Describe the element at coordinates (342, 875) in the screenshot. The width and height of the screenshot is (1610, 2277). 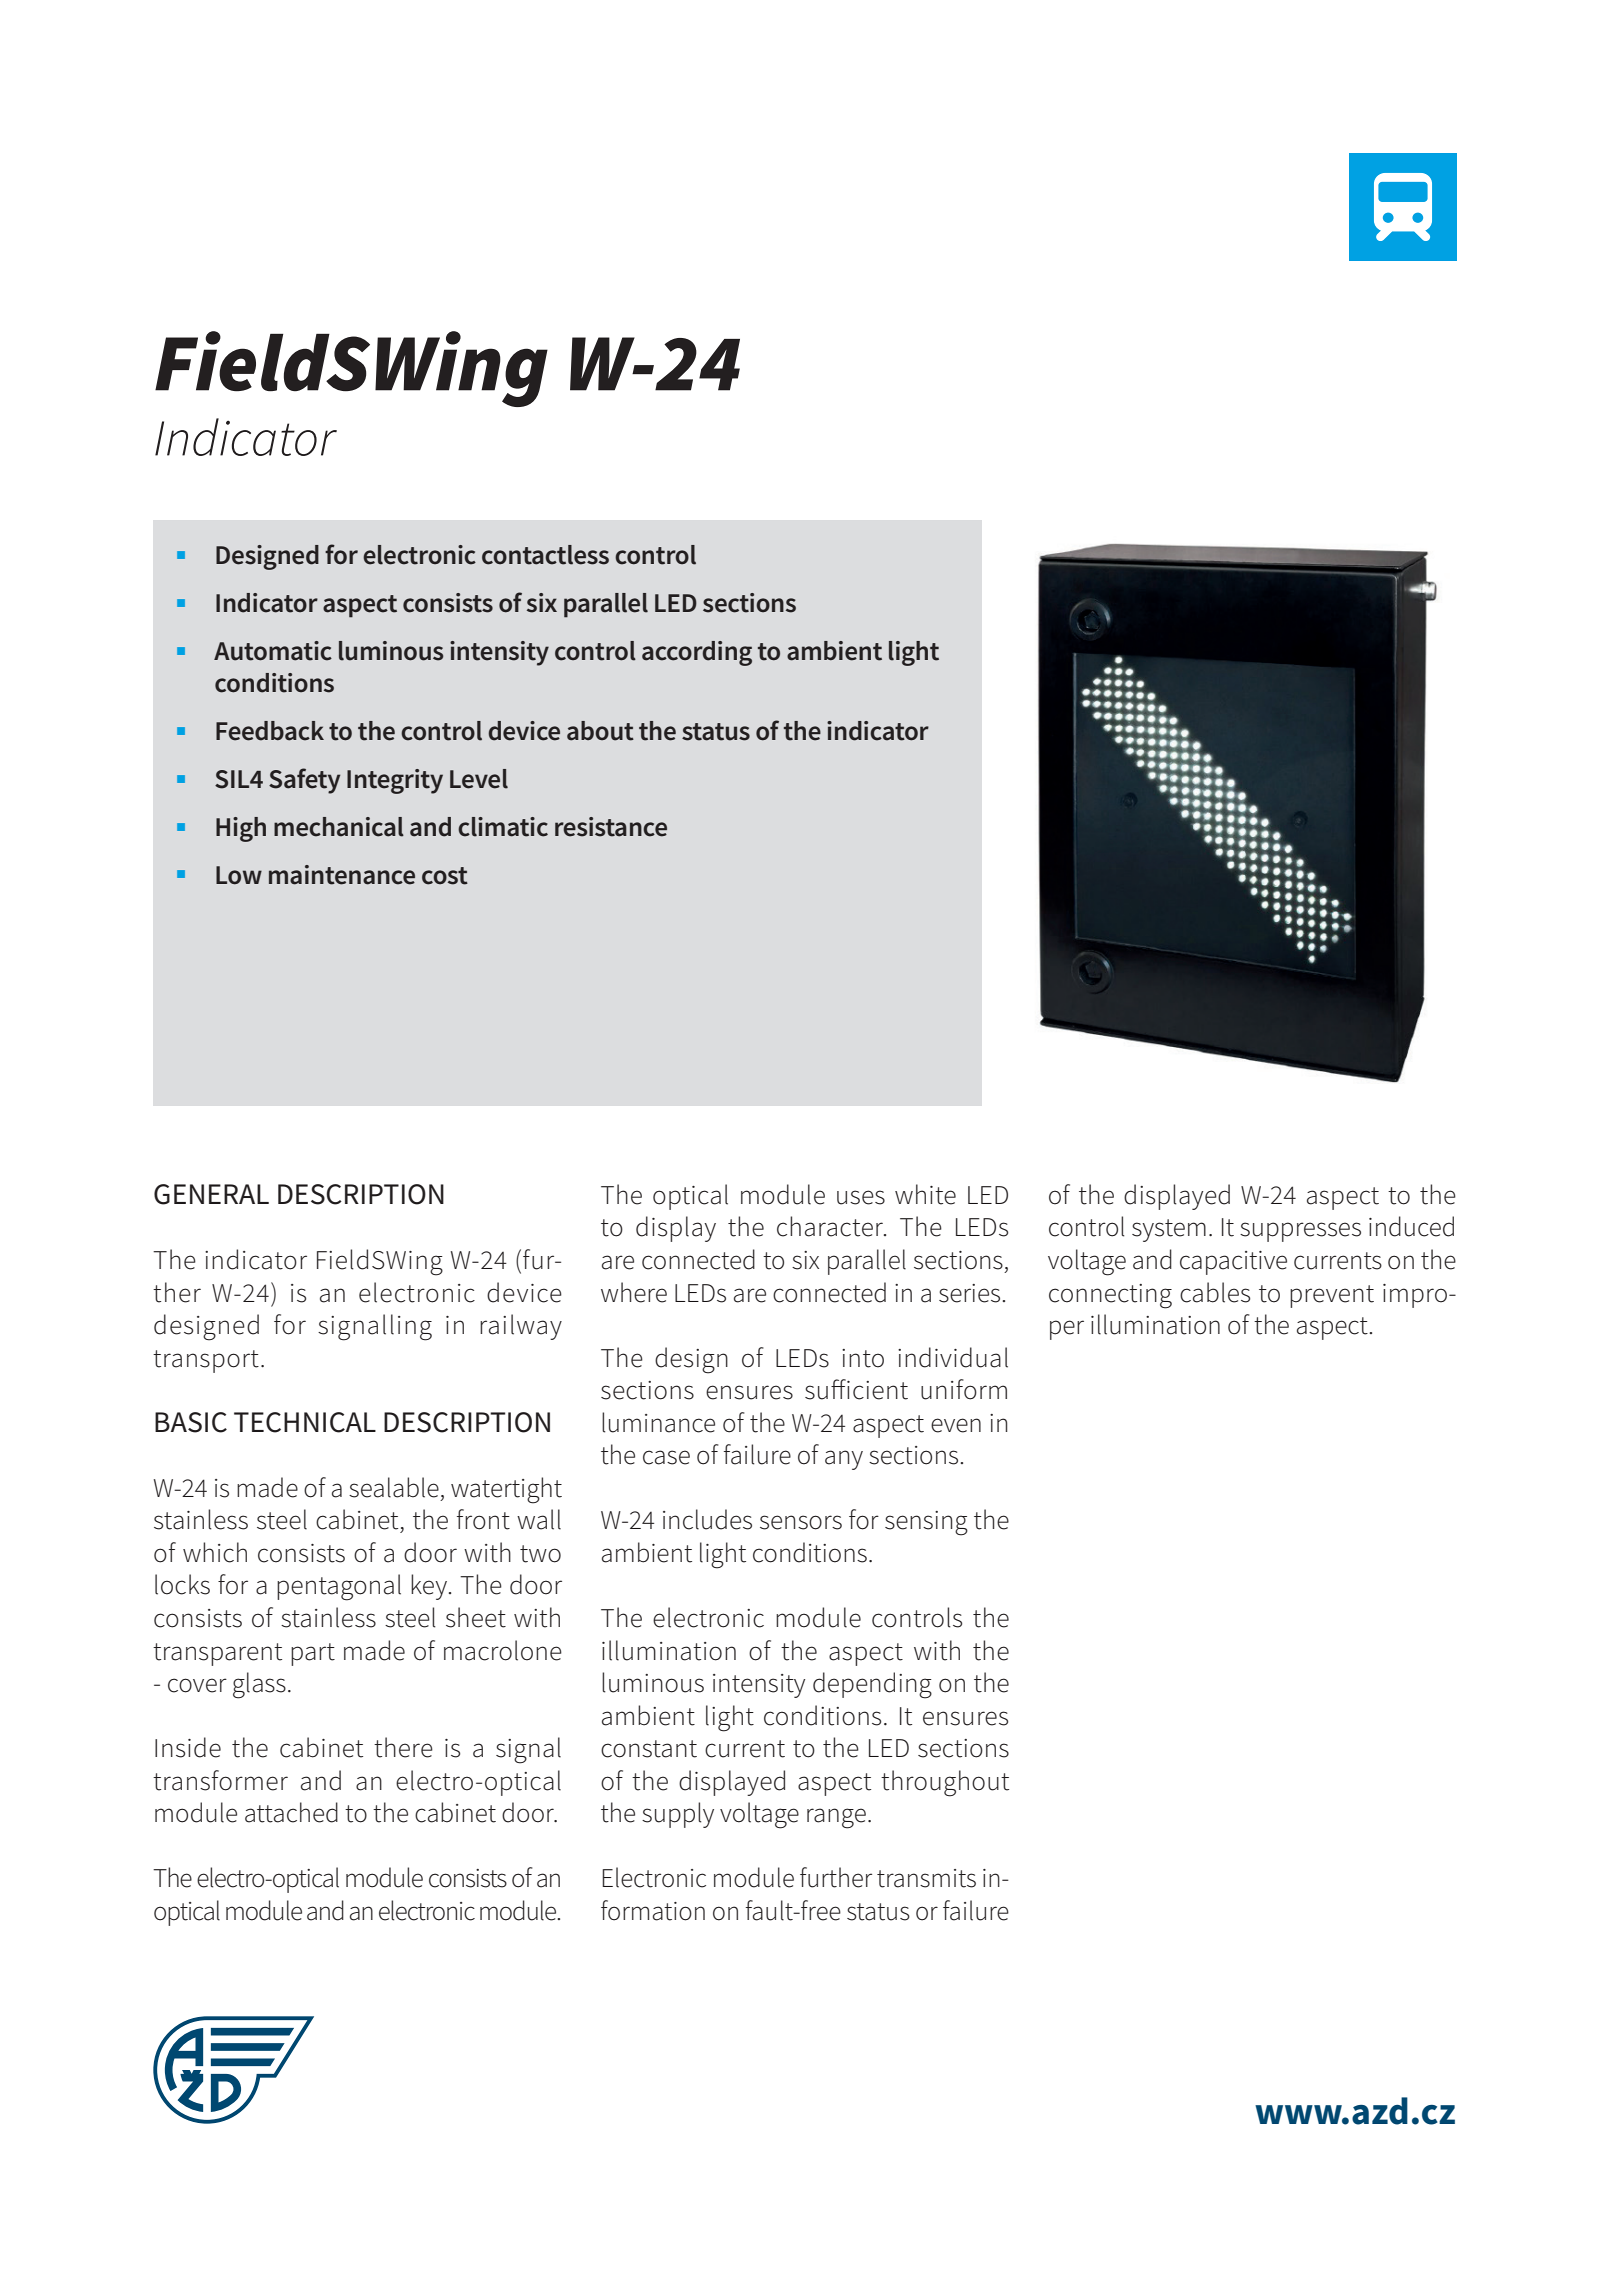
I see `maintenance` at that location.
